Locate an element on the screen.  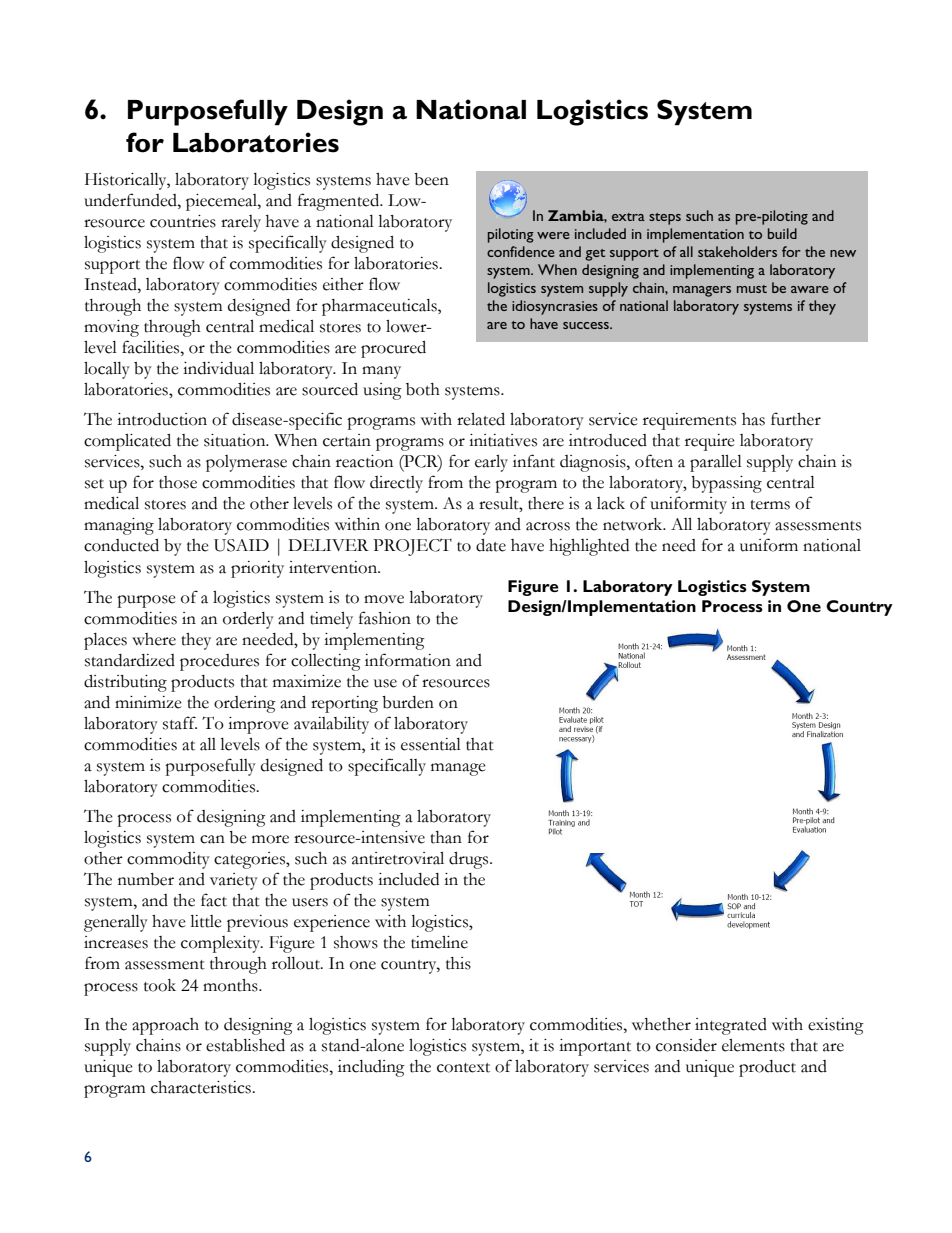
drugs is located at coordinates (470, 860).
